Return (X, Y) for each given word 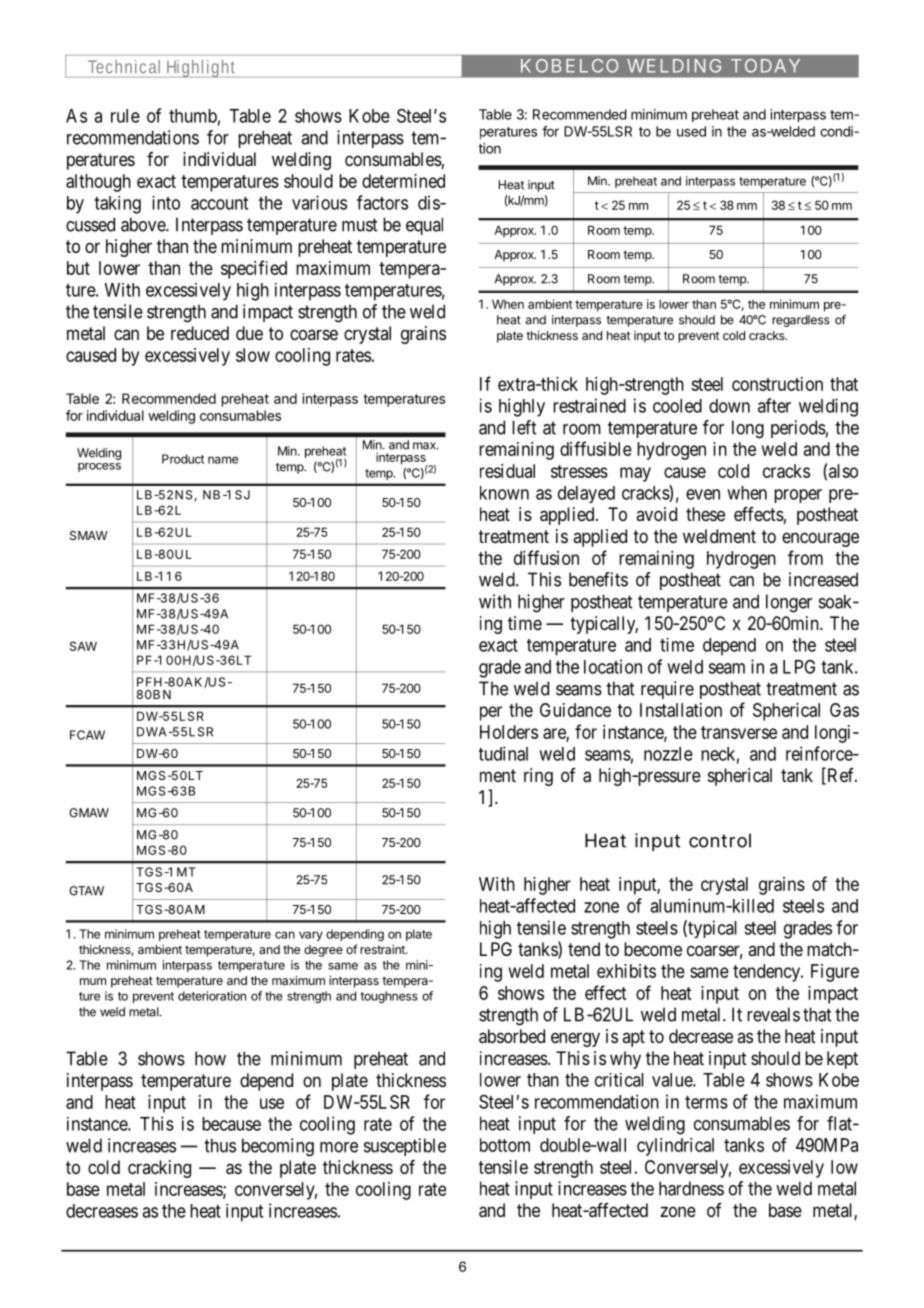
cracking (159, 1169)
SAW (83, 646)
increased (823, 579)
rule (125, 116)
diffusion (546, 557)
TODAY (765, 66)
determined (403, 181)
